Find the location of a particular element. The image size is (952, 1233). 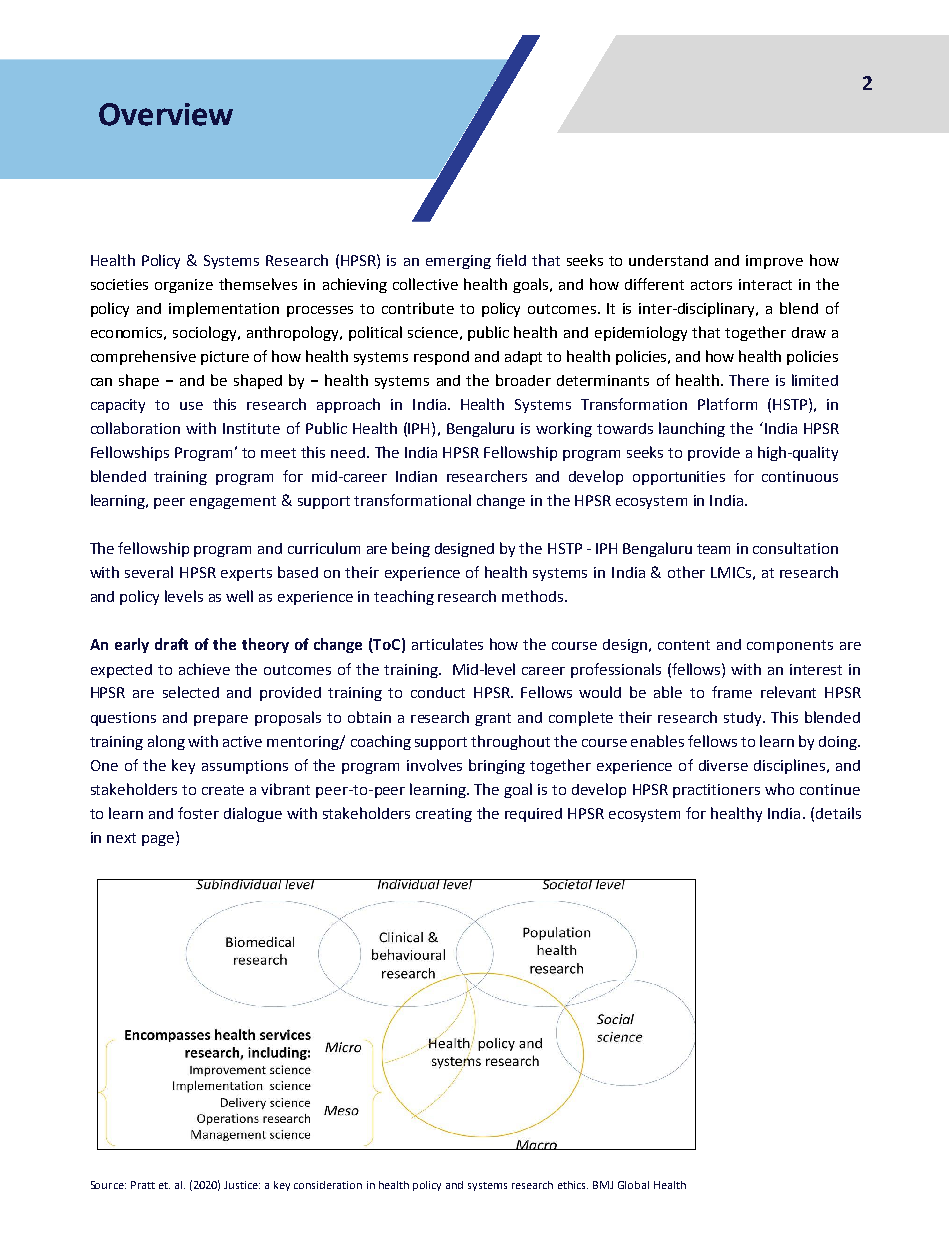

Pratt is located at coordinates (143, 1185).
